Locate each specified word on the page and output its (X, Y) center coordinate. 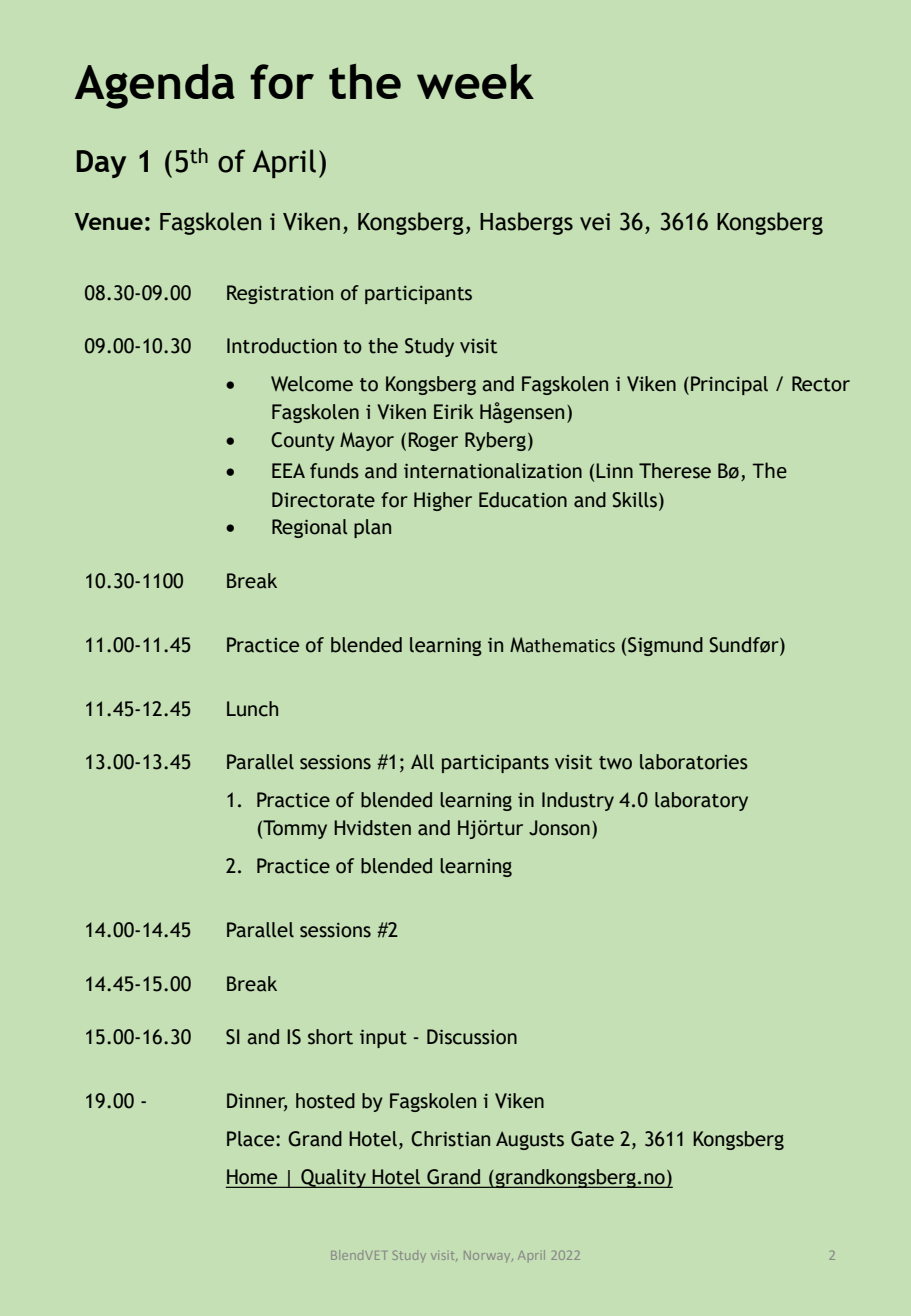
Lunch (252, 709)
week (475, 81)
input (383, 1038)
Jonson (559, 828)
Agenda (155, 86)
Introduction (282, 346)
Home (253, 1178)
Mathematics (562, 645)
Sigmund (665, 646)
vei (595, 222)
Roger (433, 441)
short (330, 1037)
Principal (729, 385)
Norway (488, 1256)
